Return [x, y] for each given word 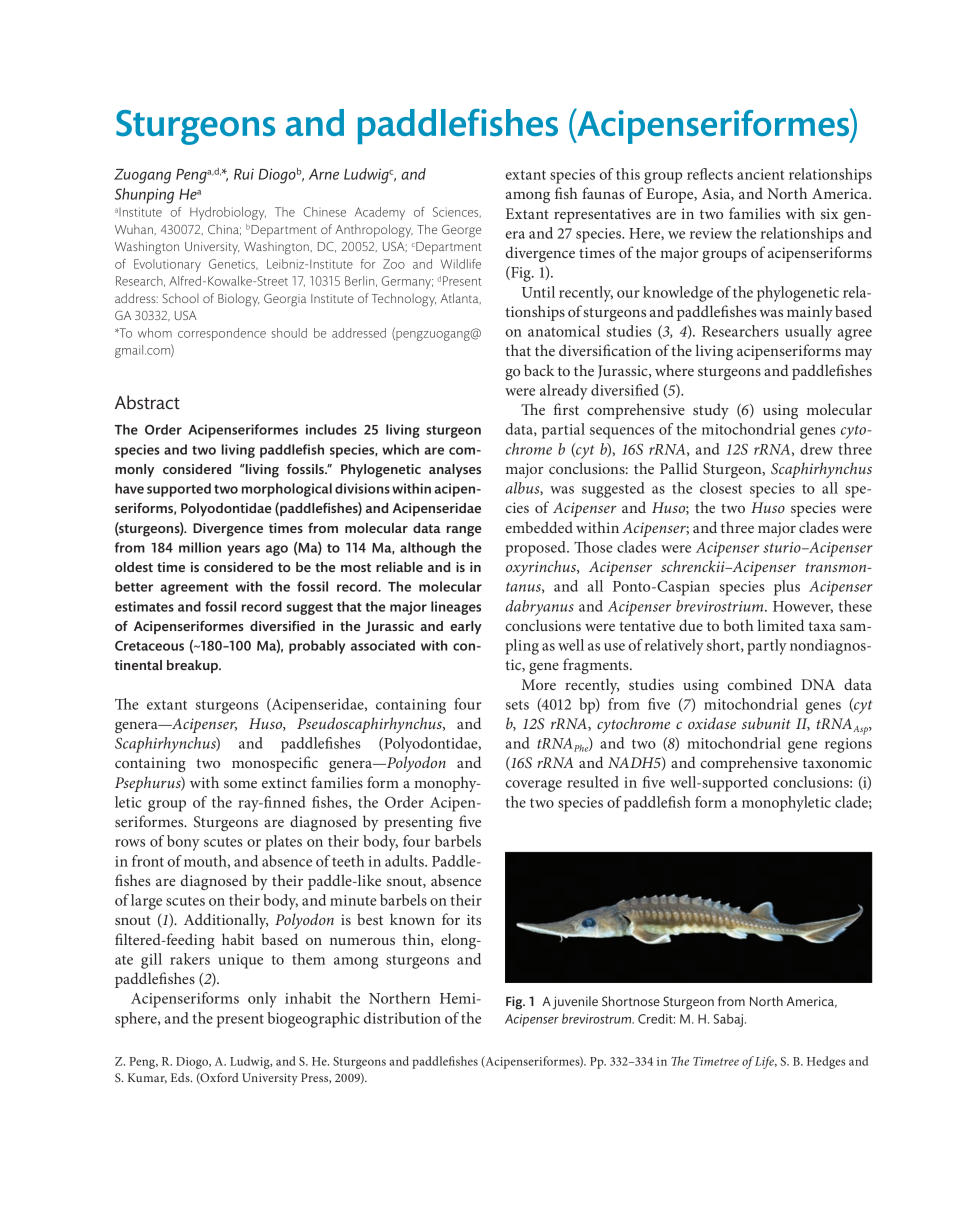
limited [781, 625]
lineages [456, 608]
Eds [181, 1077]
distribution [402, 1018]
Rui [244, 174]
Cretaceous [149, 645]
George [461, 231]
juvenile [575, 1003]
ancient [760, 174]
